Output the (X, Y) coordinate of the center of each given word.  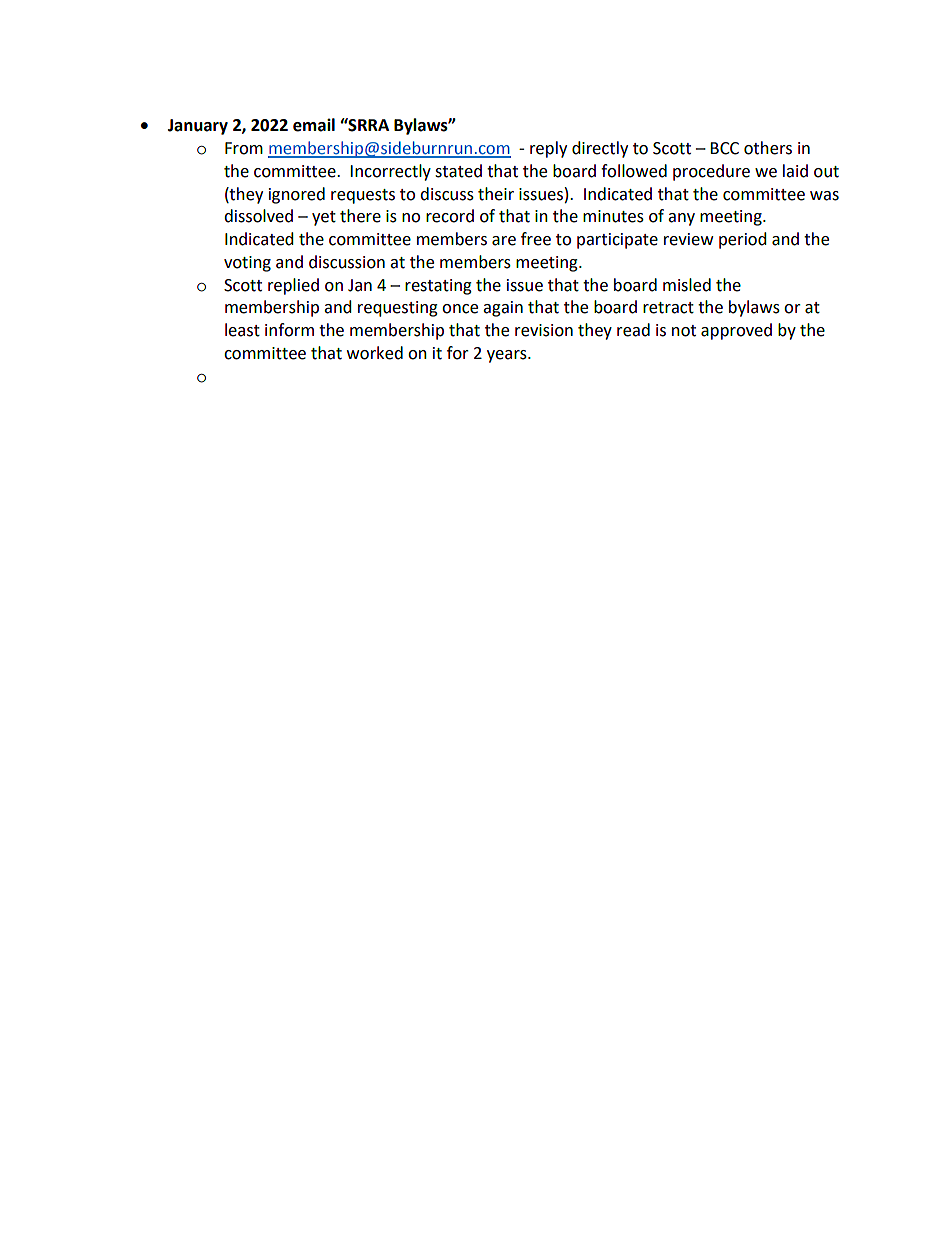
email (314, 125)
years (508, 356)
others (768, 148)
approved (736, 331)
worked (375, 353)
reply (548, 149)
